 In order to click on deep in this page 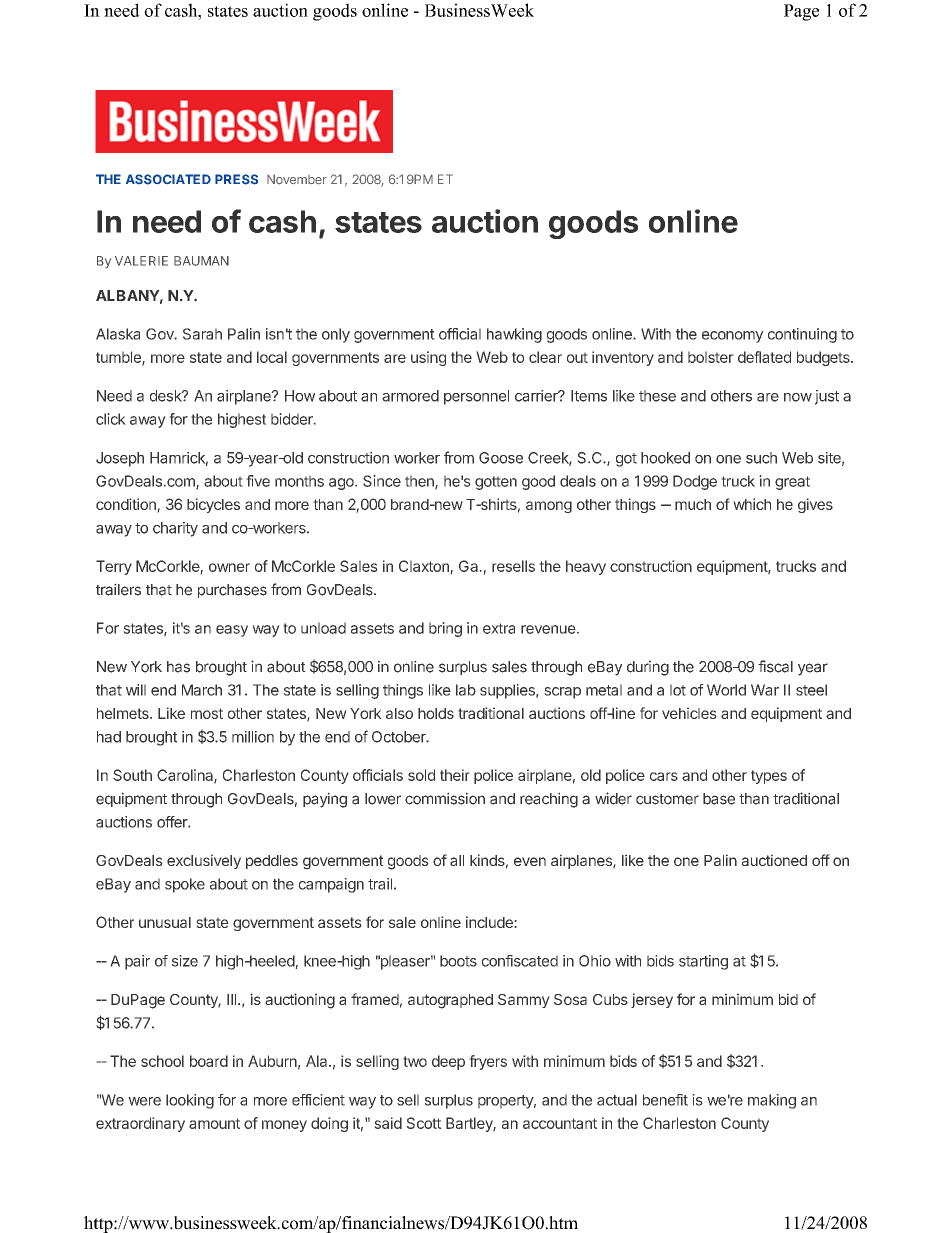, I will do `click(448, 1062)`.
